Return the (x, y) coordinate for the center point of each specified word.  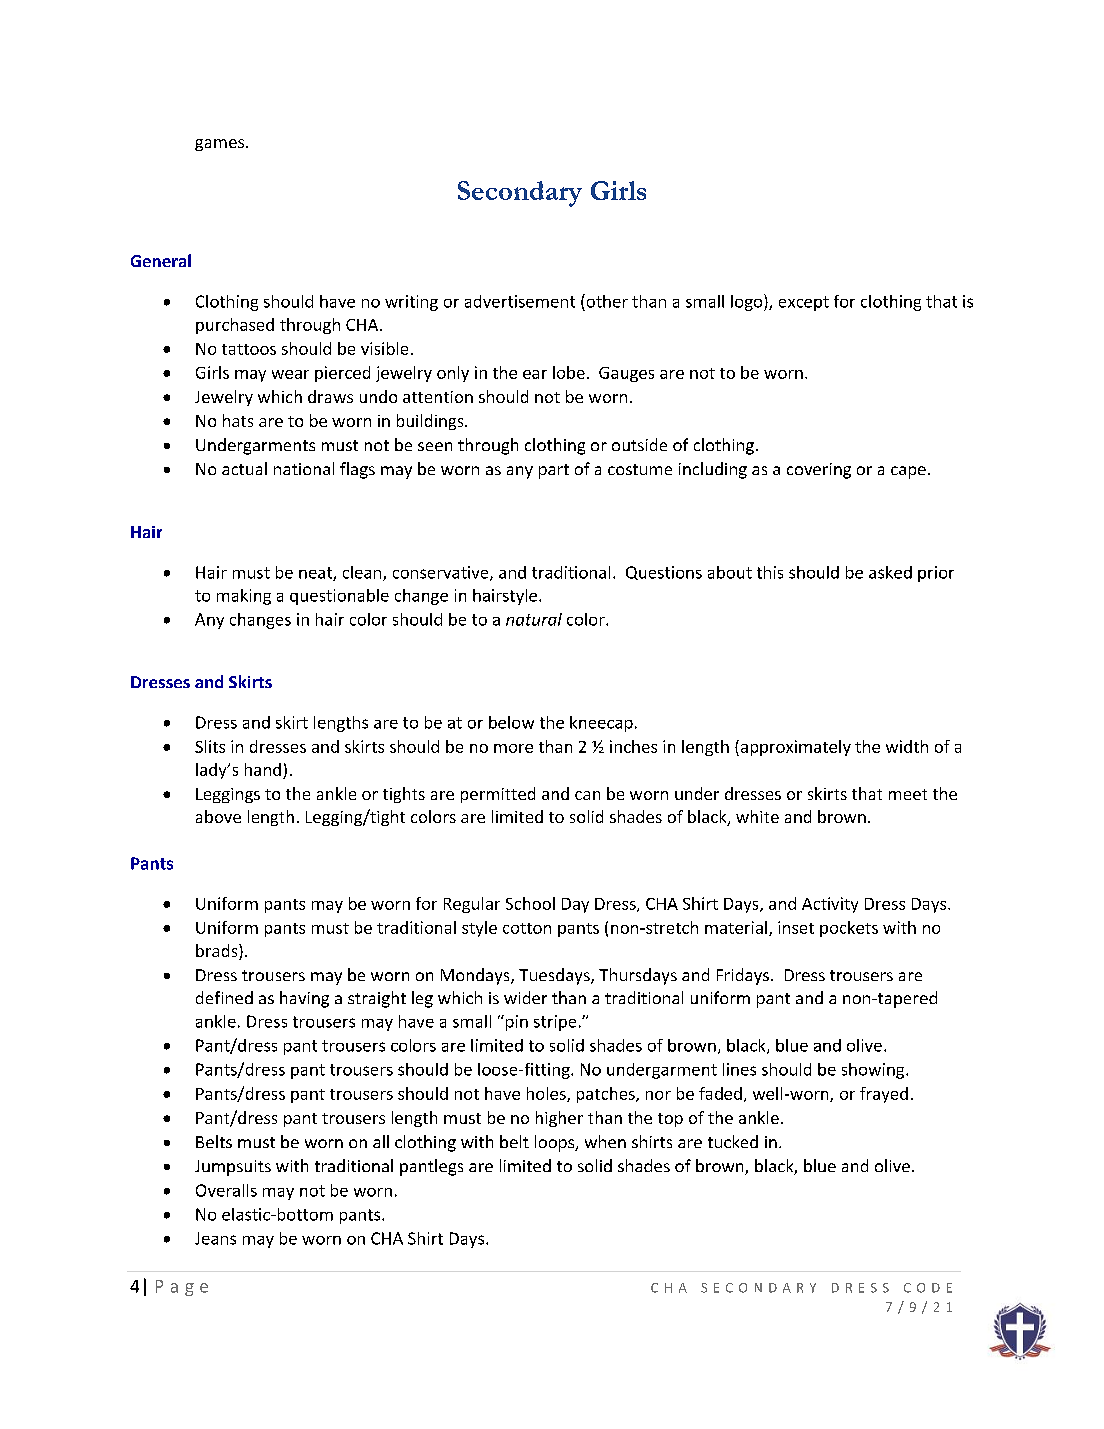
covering (819, 471)
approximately (794, 748)
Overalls (226, 1190)
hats (238, 420)
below (511, 722)
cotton (527, 928)
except (804, 303)
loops (556, 1143)
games (221, 145)
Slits (210, 746)
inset (796, 927)
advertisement (520, 301)
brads (218, 952)
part (554, 471)
